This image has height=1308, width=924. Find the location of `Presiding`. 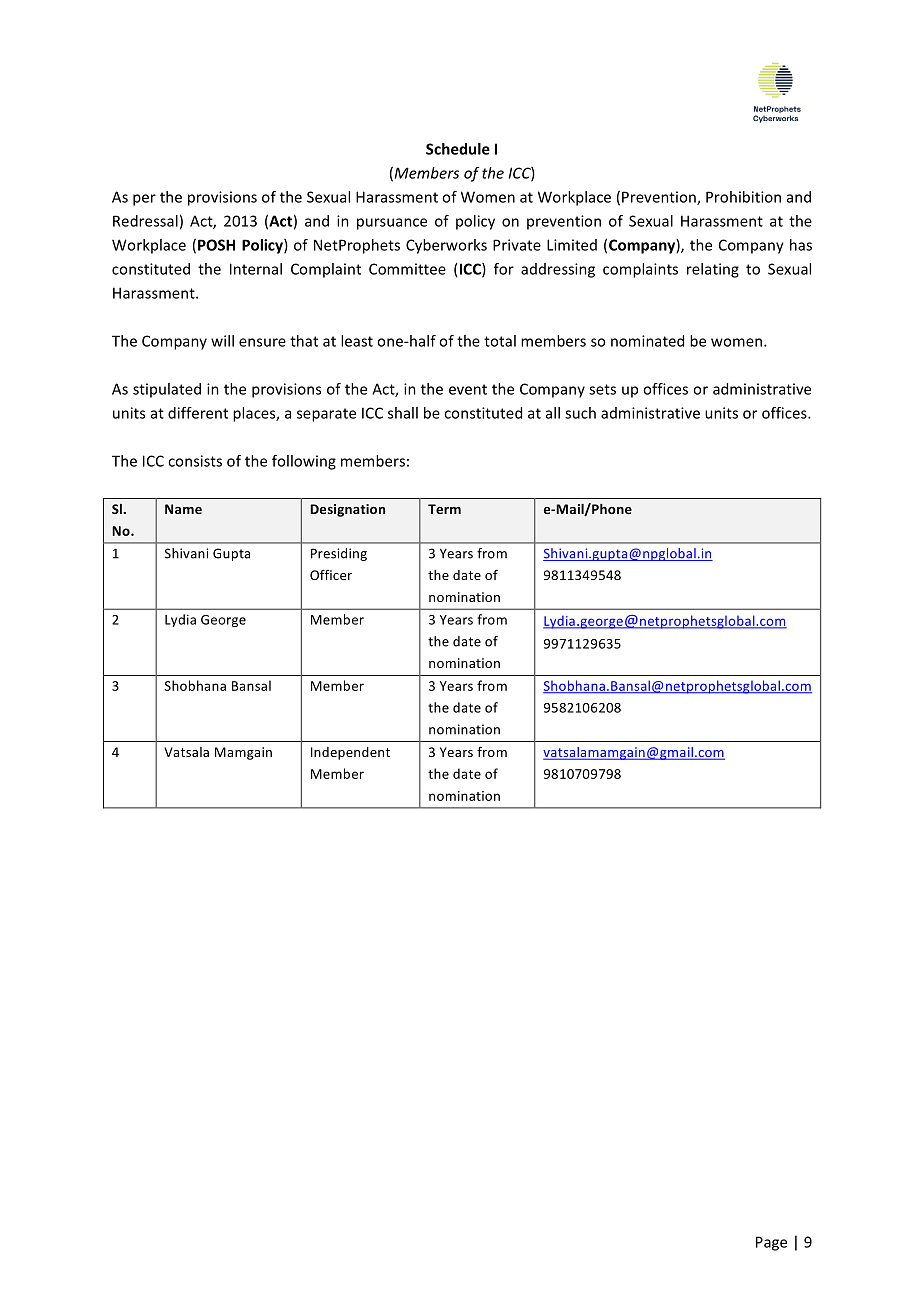

Presiding is located at coordinates (339, 554).
